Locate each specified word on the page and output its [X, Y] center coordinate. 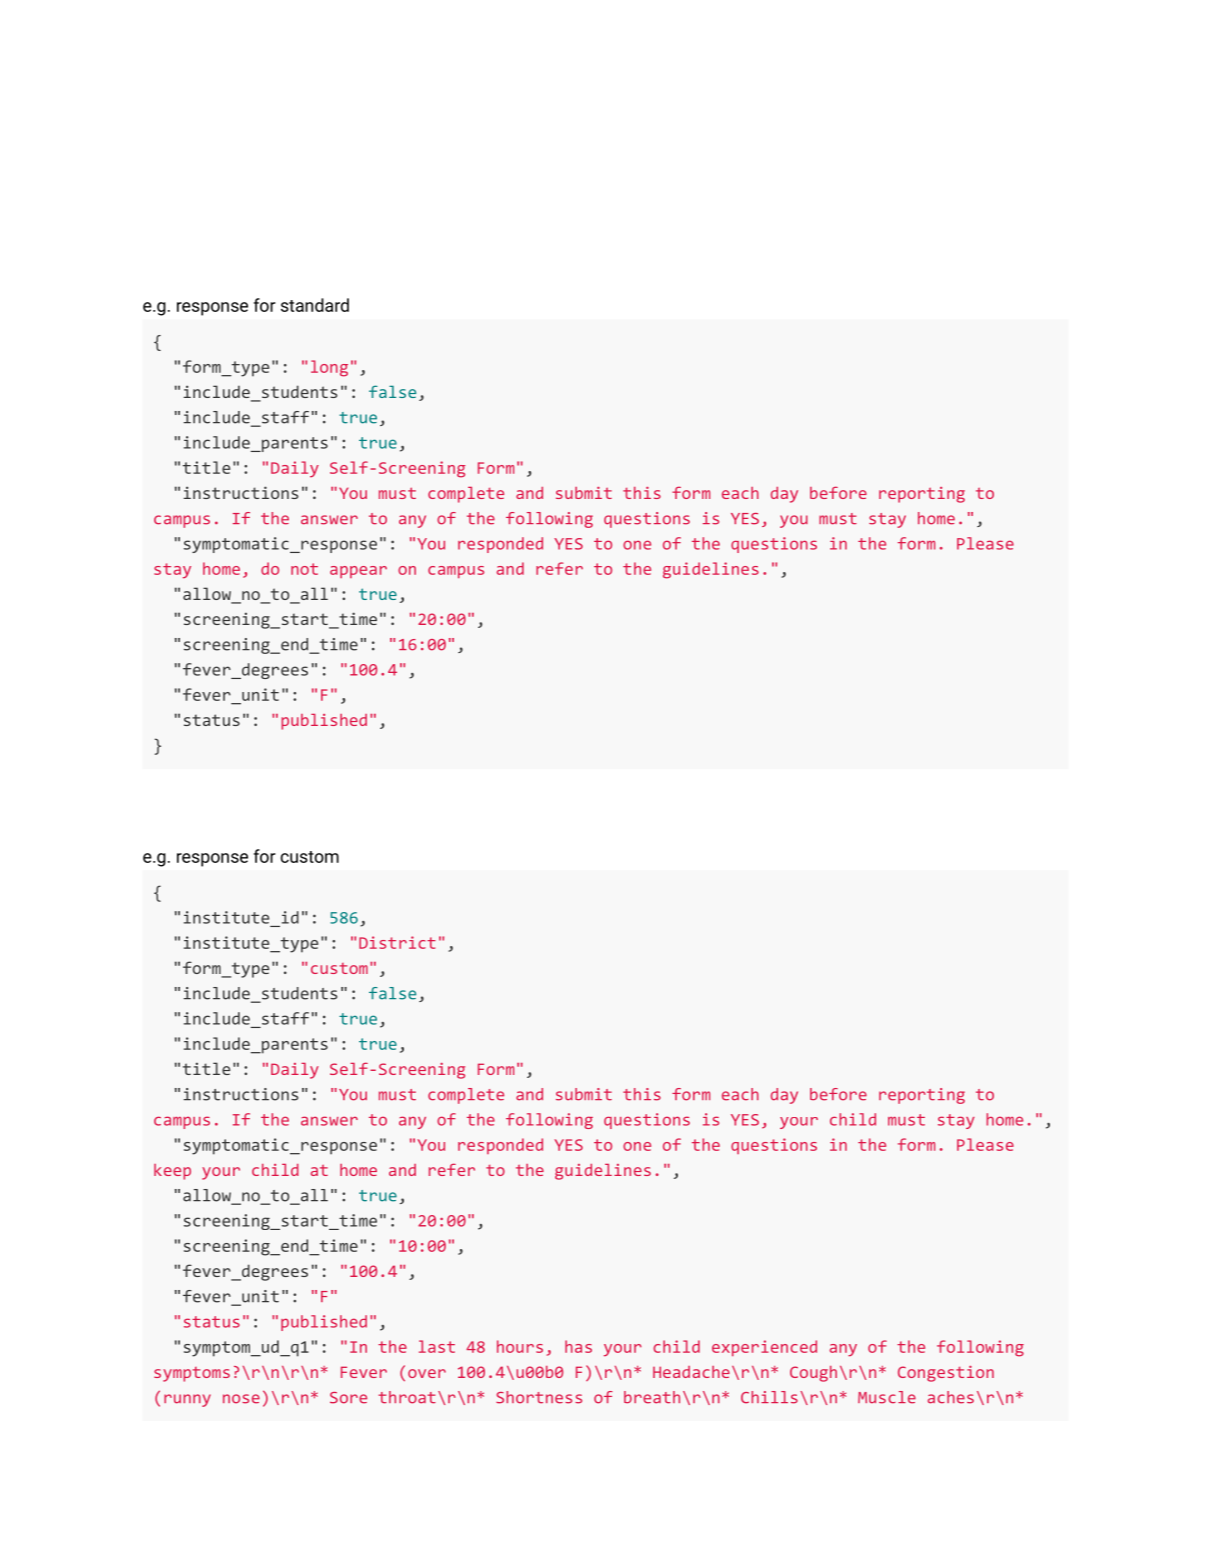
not [304, 569]
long [329, 368]
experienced [764, 1348]
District [397, 942]
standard [315, 305]
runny [187, 1400]
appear [358, 572]
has [578, 1346]
